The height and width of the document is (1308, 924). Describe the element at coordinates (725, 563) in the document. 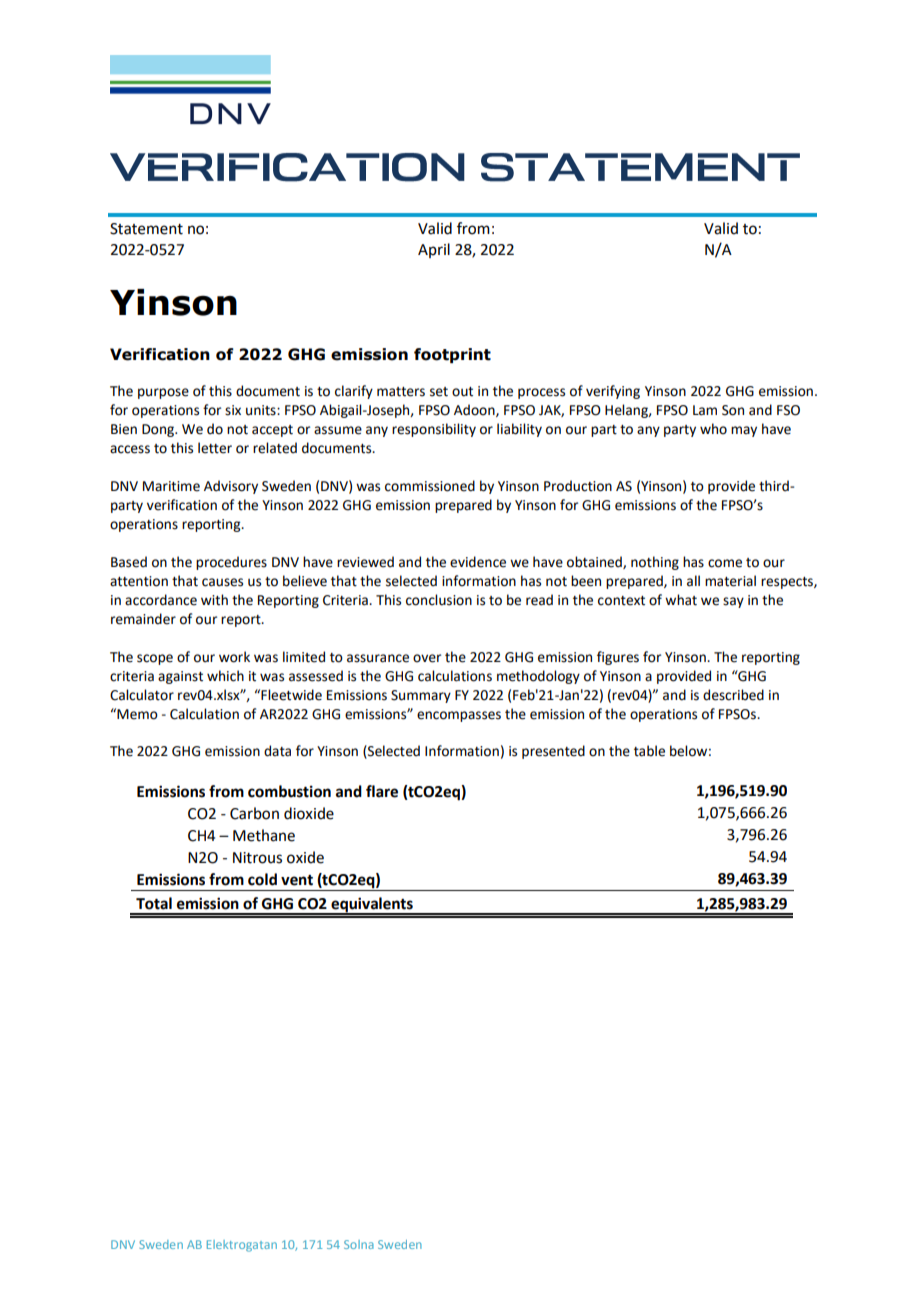

I see `come` at that location.
